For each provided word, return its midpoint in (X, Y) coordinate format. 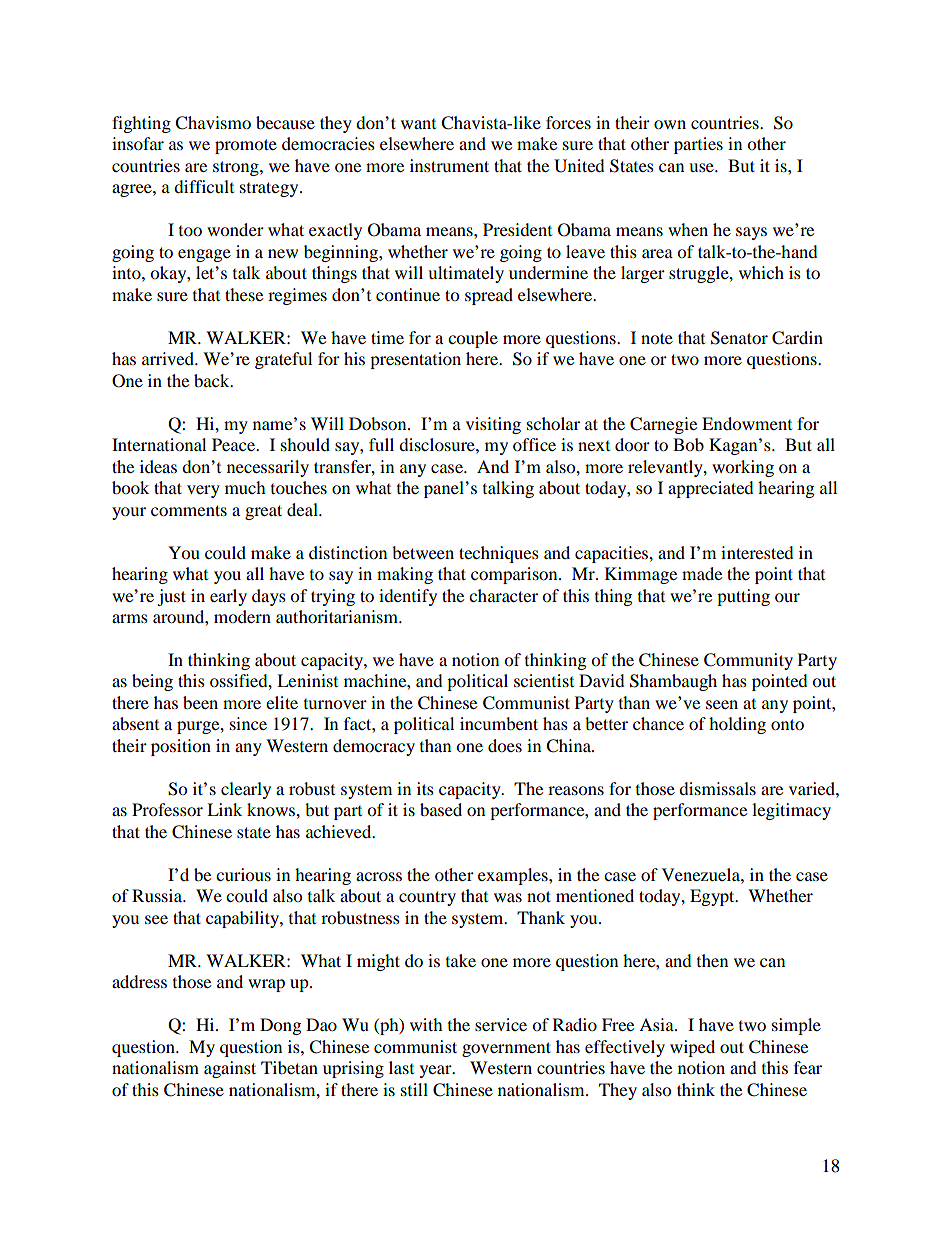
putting (743, 597)
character (503, 595)
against (230, 1069)
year (437, 1071)
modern (242, 616)
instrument (449, 165)
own (670, 124)
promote (246, 146)
